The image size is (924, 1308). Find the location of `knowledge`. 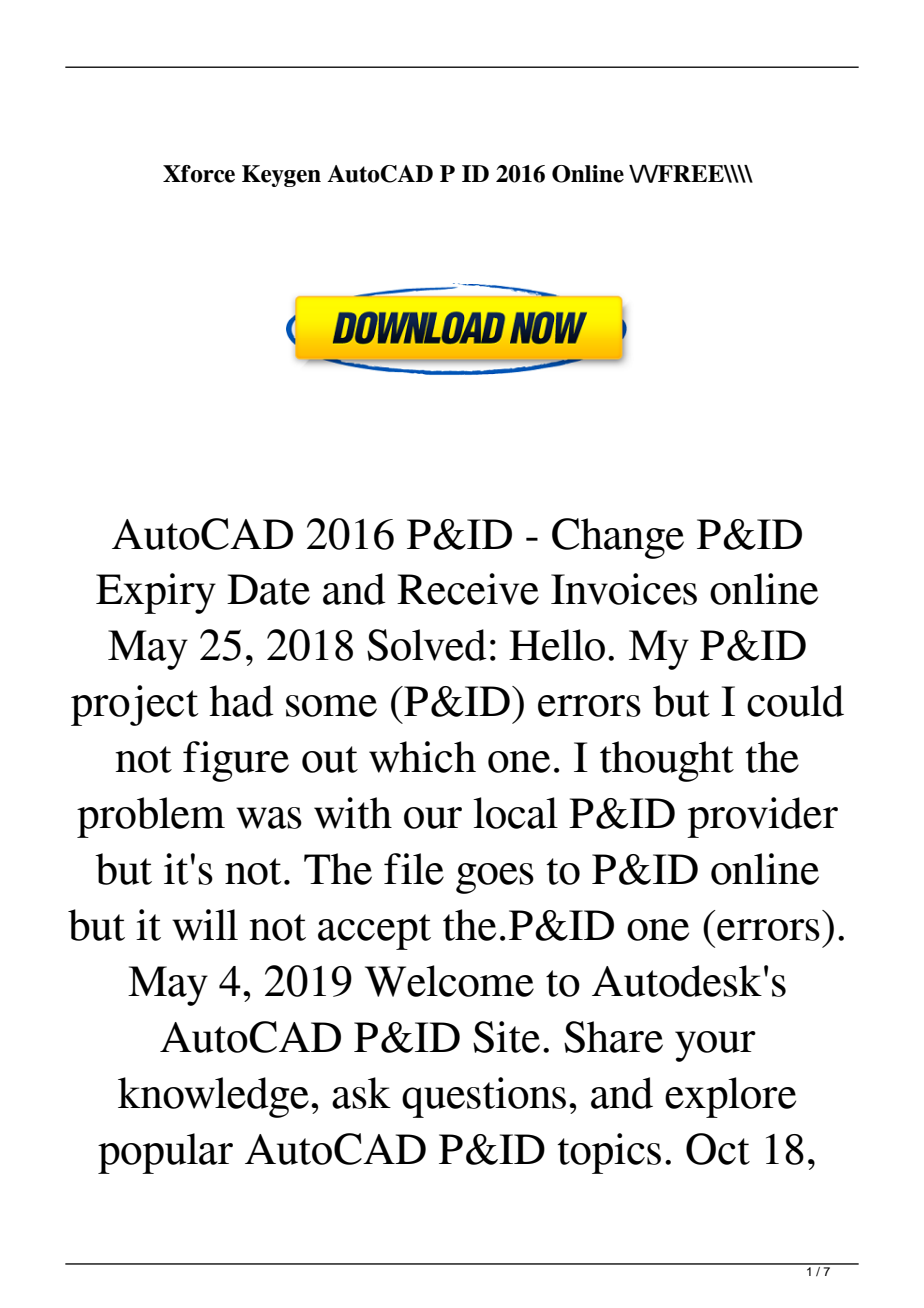

knowledge is located at coordinates (213, 1097).
